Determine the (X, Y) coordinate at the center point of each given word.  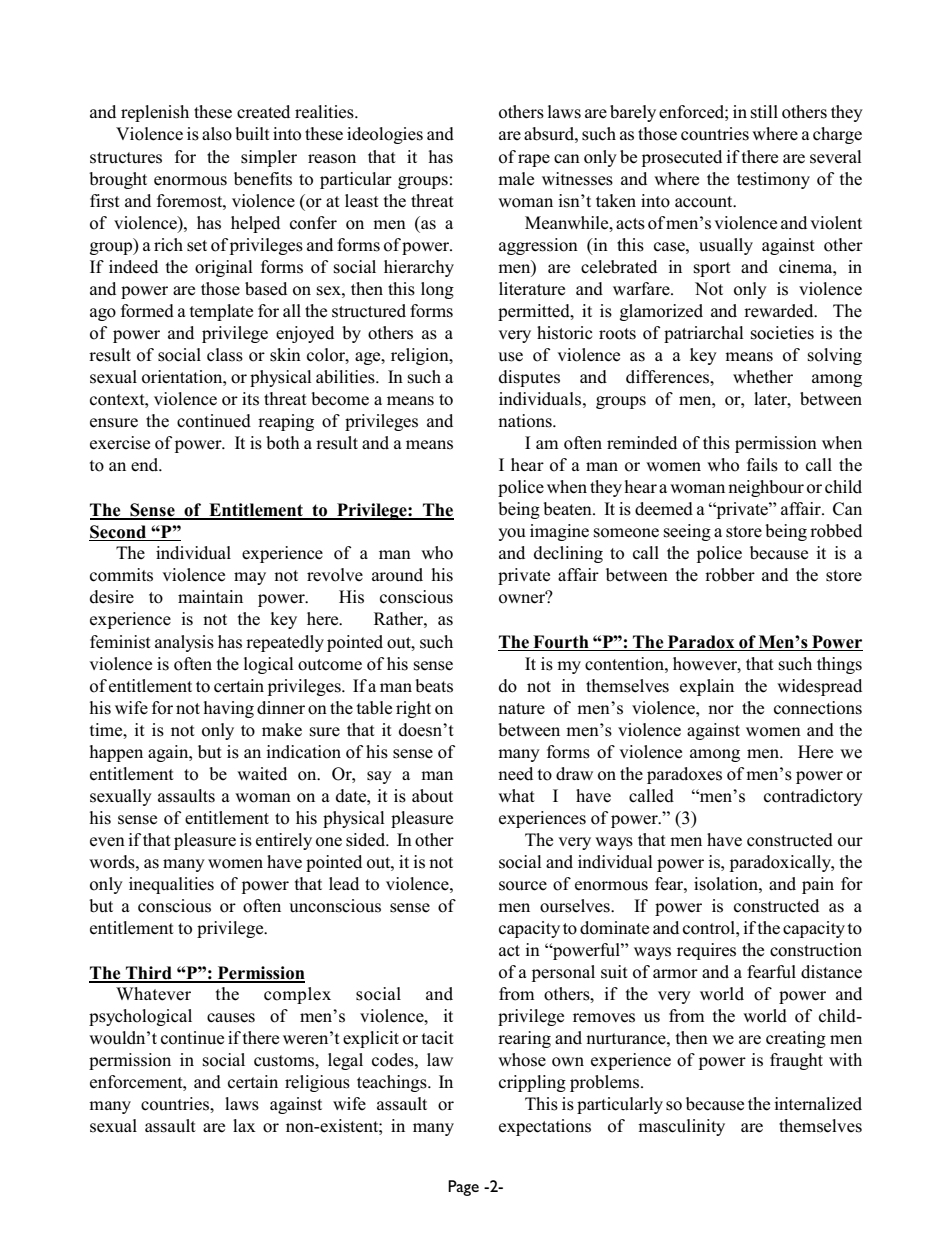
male (516, 179)
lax (244, 1125)
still (764, 112)
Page (463, 1188)
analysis (184, 643)
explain (707, 687)
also (217, 134)
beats (434, 686)
